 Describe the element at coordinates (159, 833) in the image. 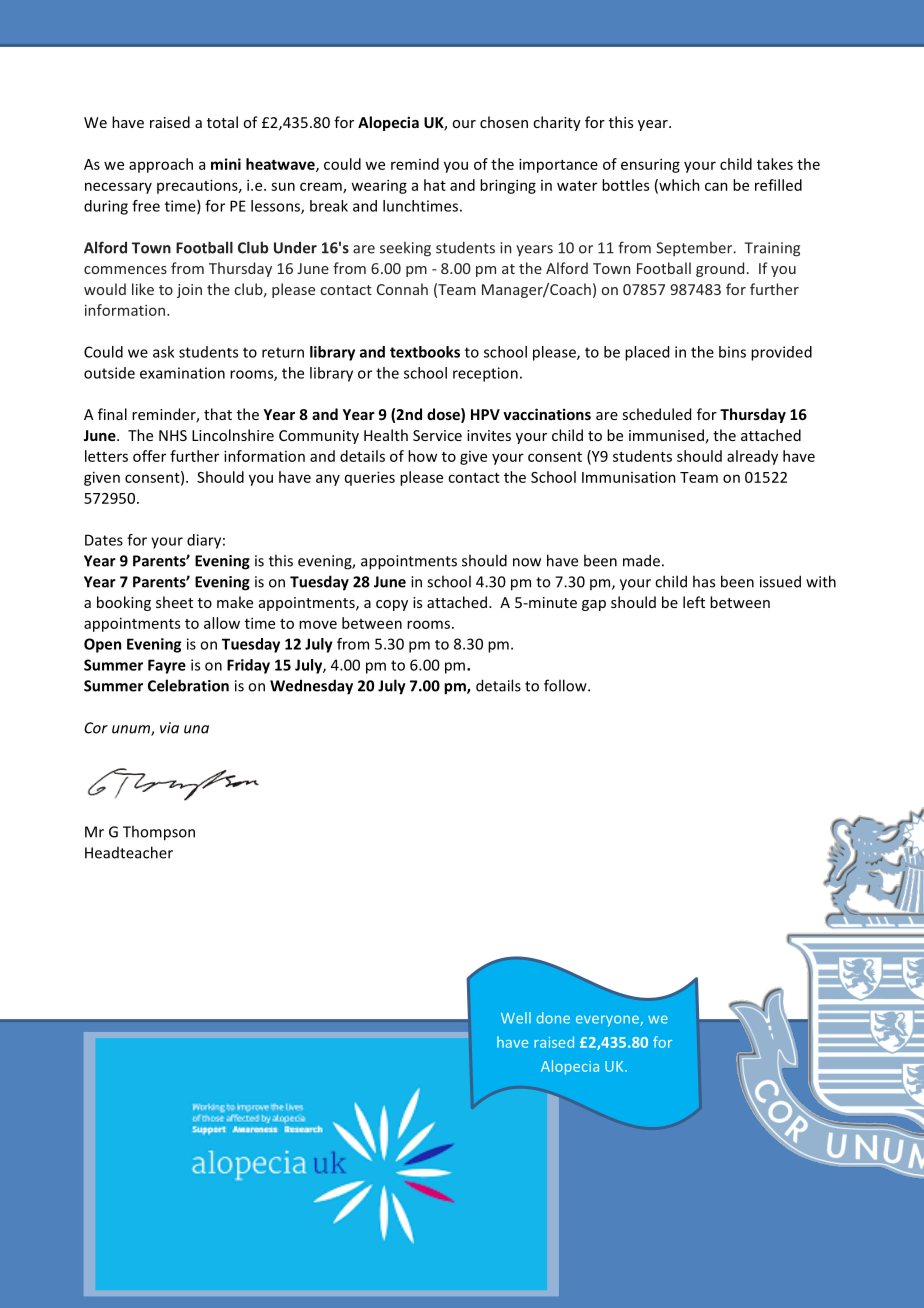

I see `Thompson` at that location.
